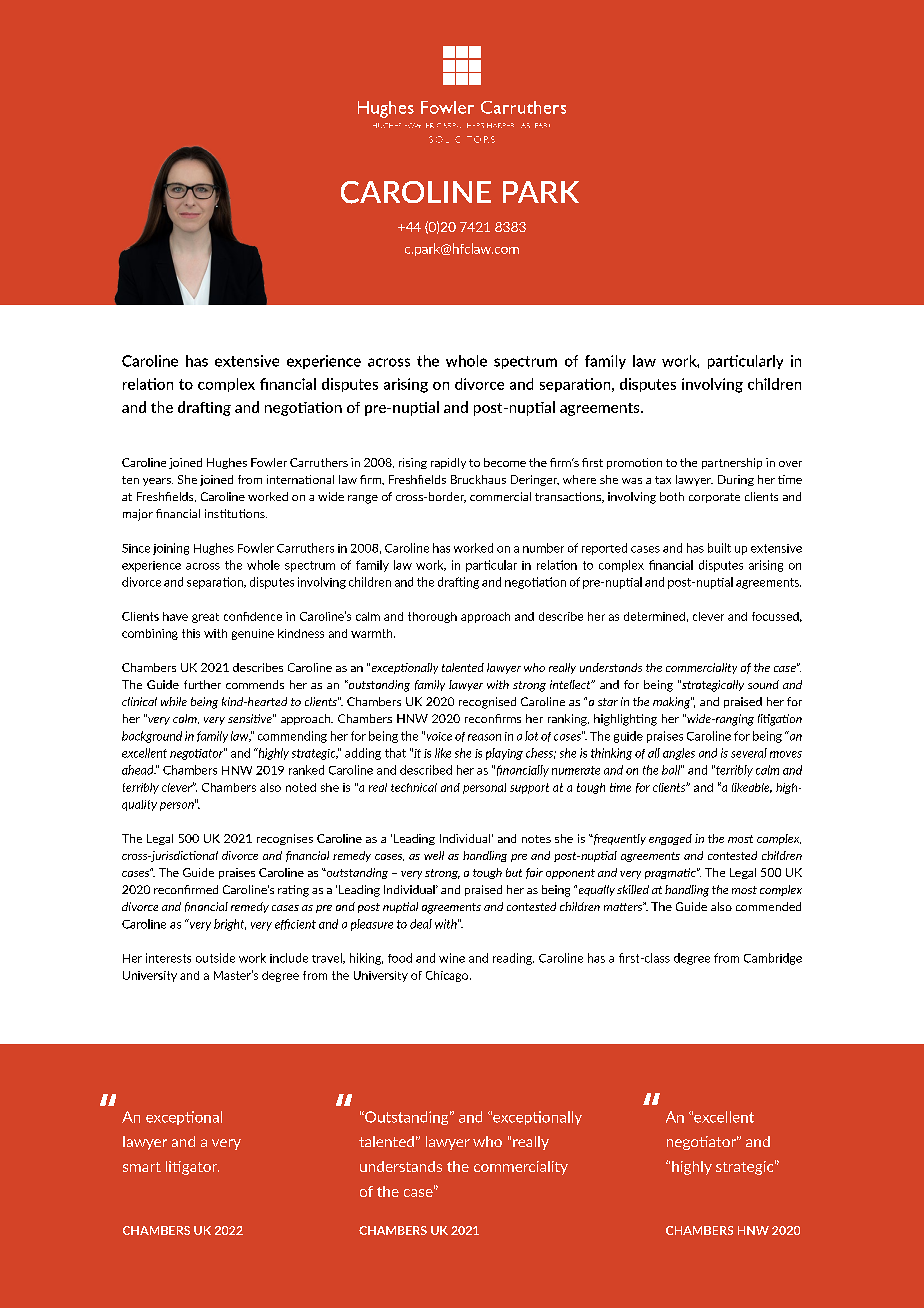  What do you see at coordinates (142, 1167) in the screenshot?
I see `smart` at bounding box center [142, 1167].
